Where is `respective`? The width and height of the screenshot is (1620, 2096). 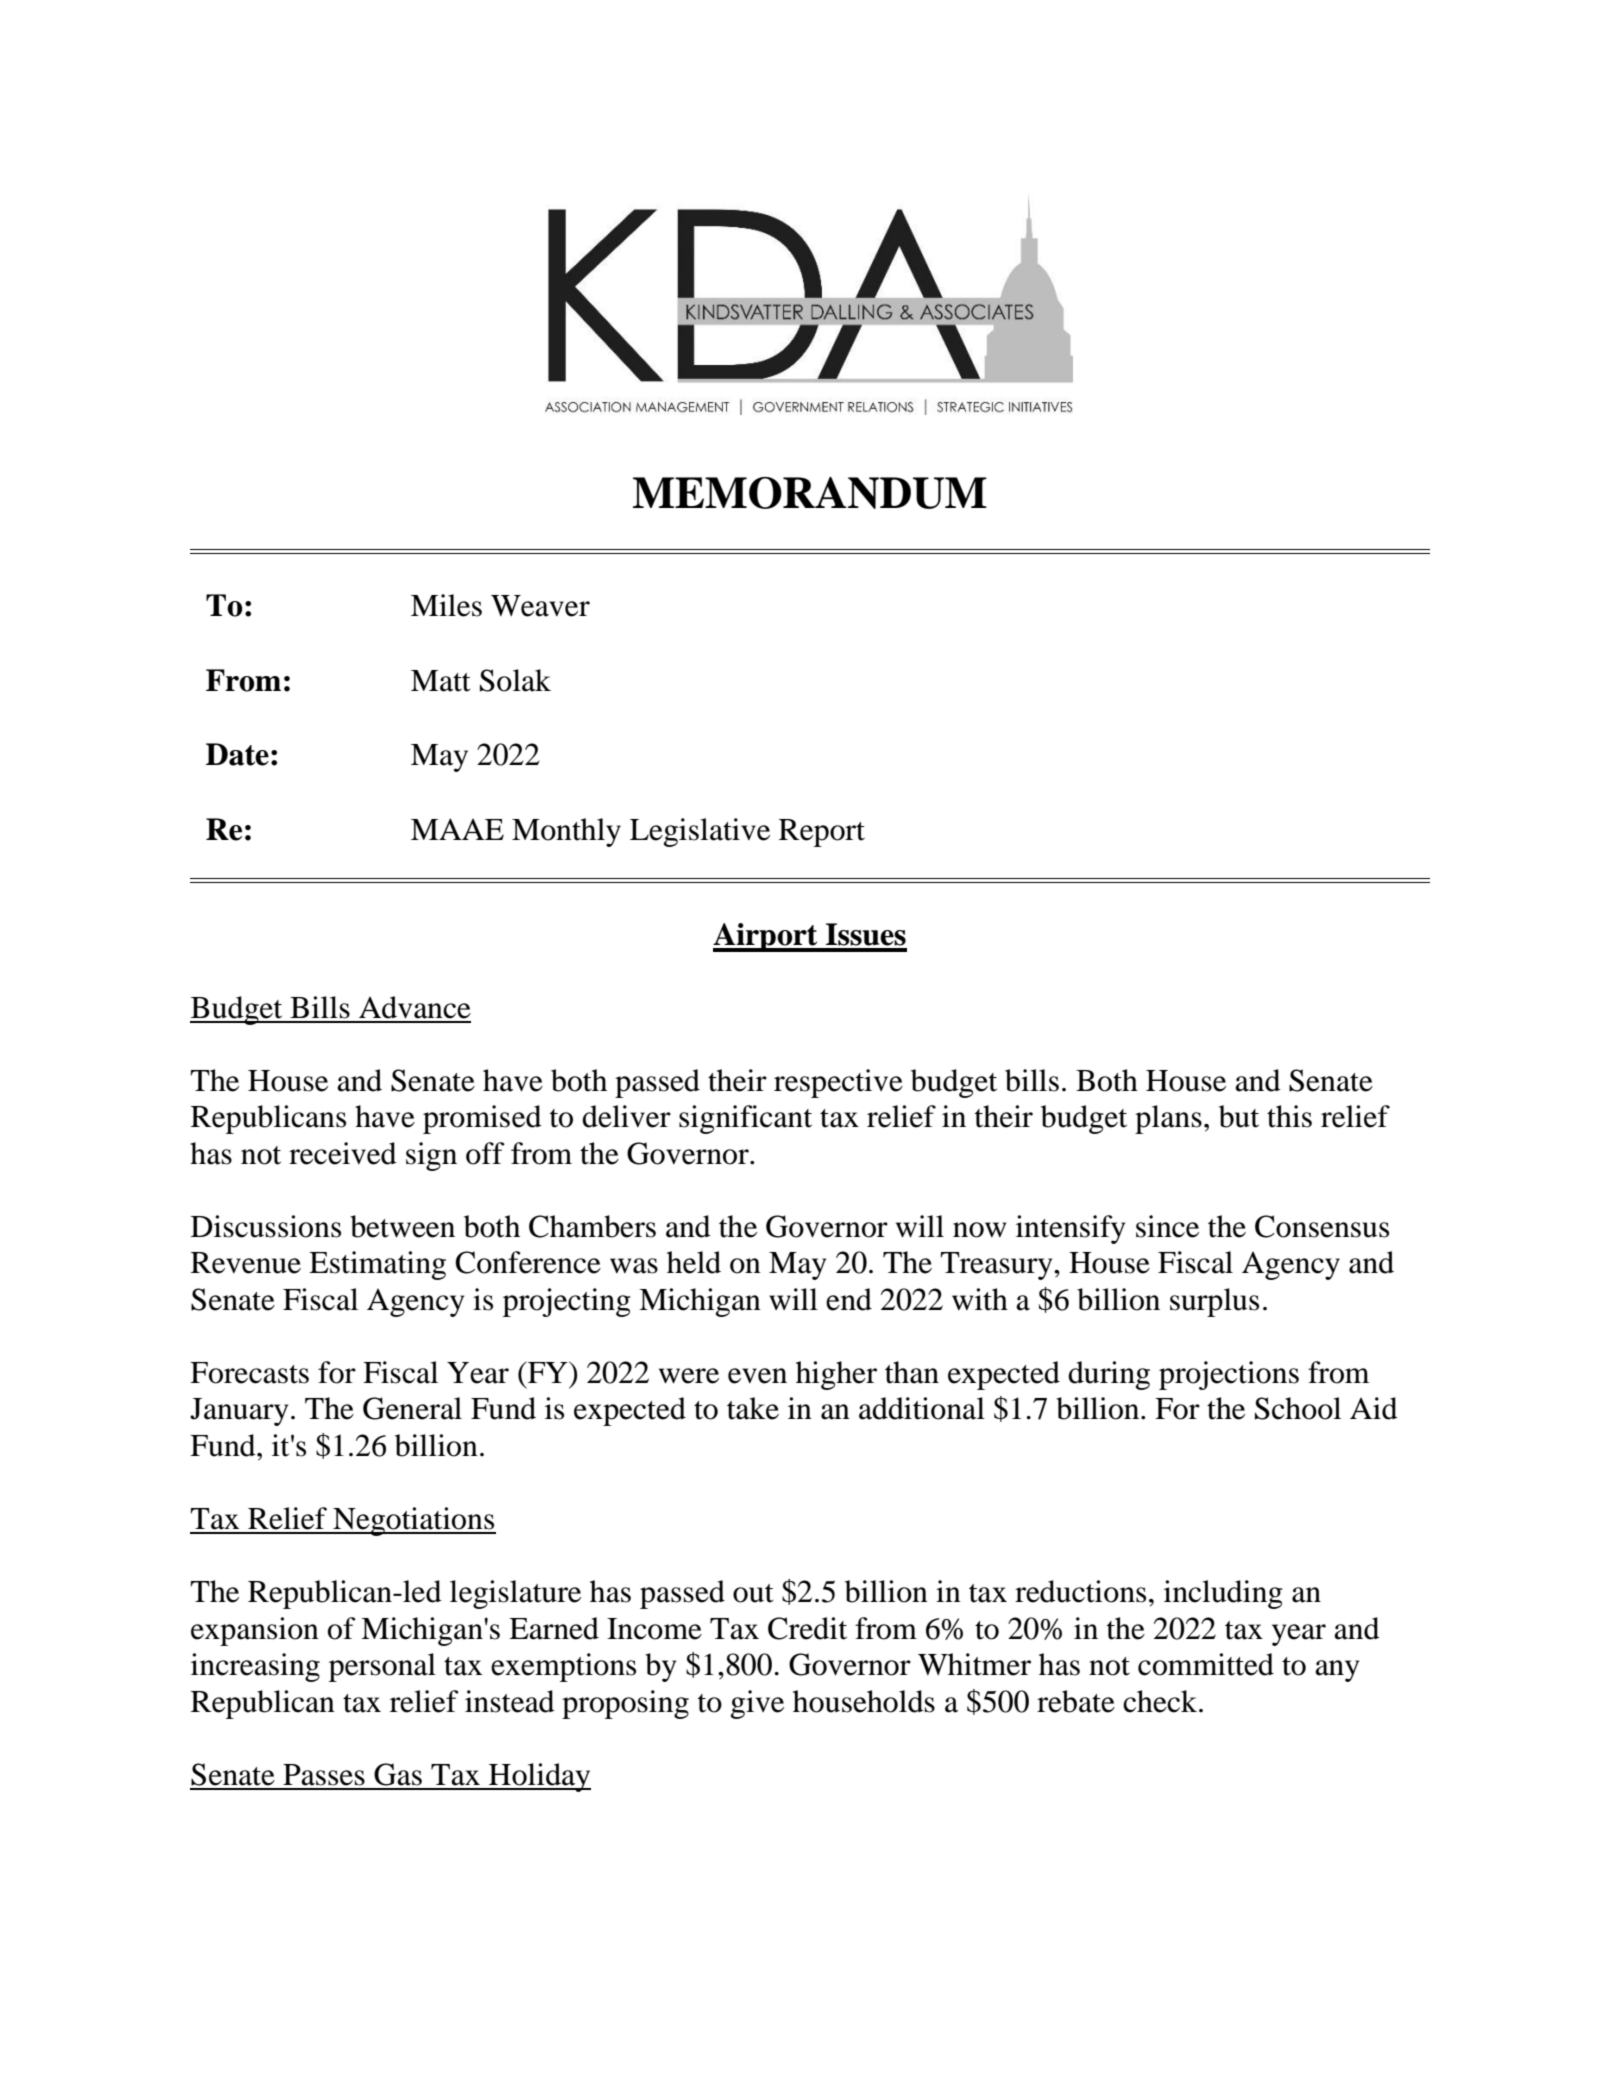
respective is located at coordinates (838, 1083).
